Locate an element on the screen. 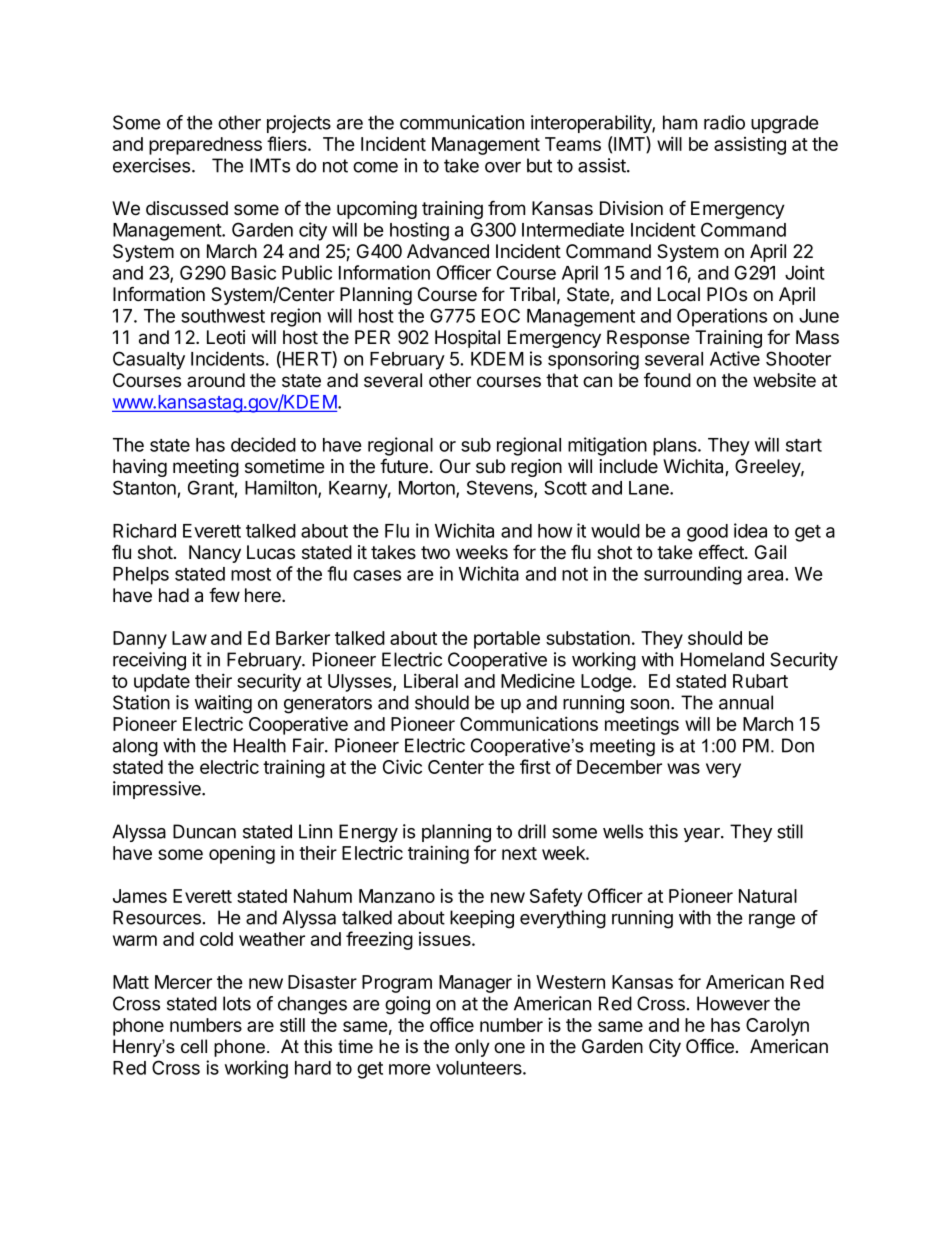 This screenshot has height=1233, width=952. only is located at coordinates (472, 1048).
